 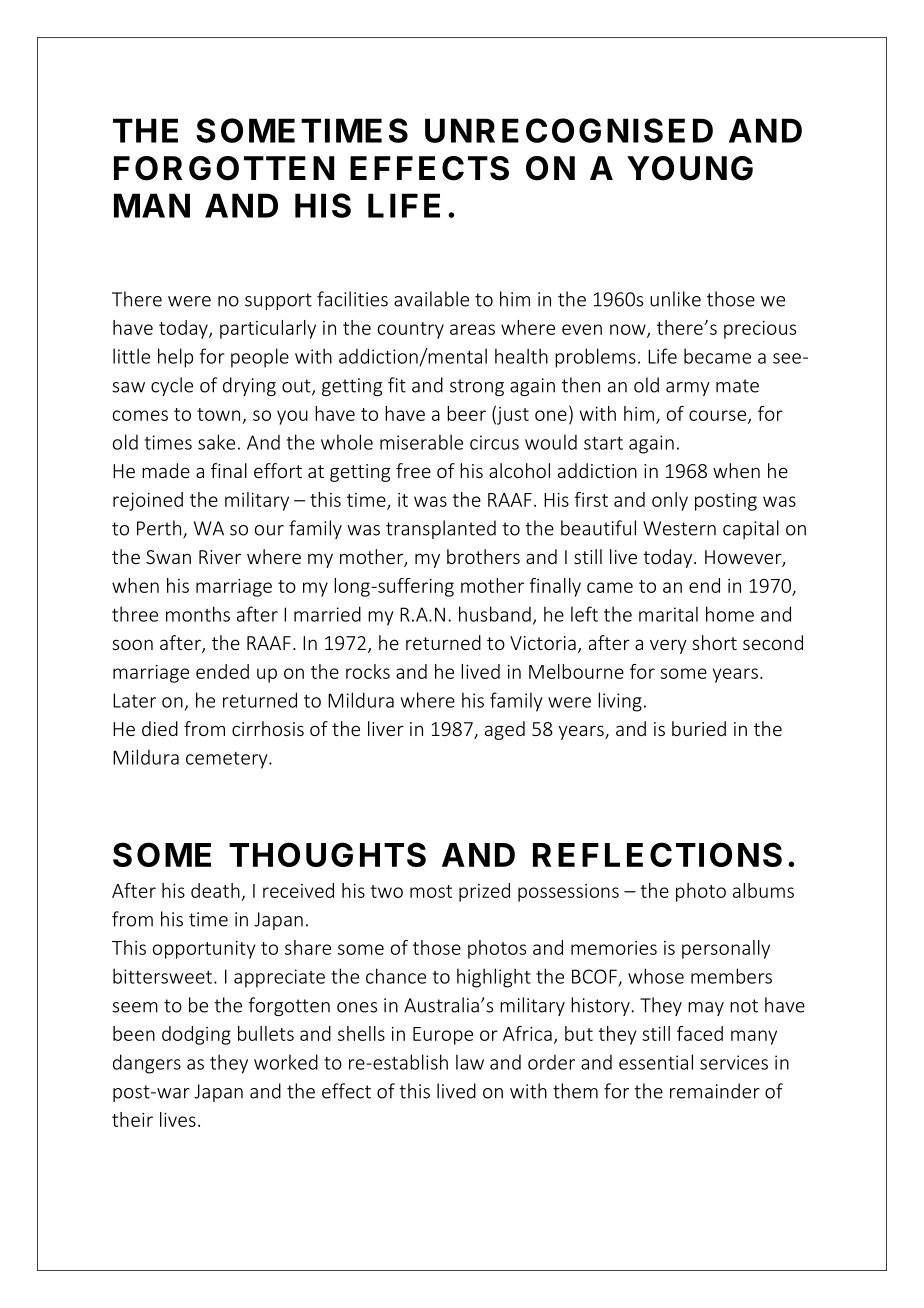 What do you see at coordinates (477, 387) in the screenshot?
I see `strong` at bounding box center [477, 387].
